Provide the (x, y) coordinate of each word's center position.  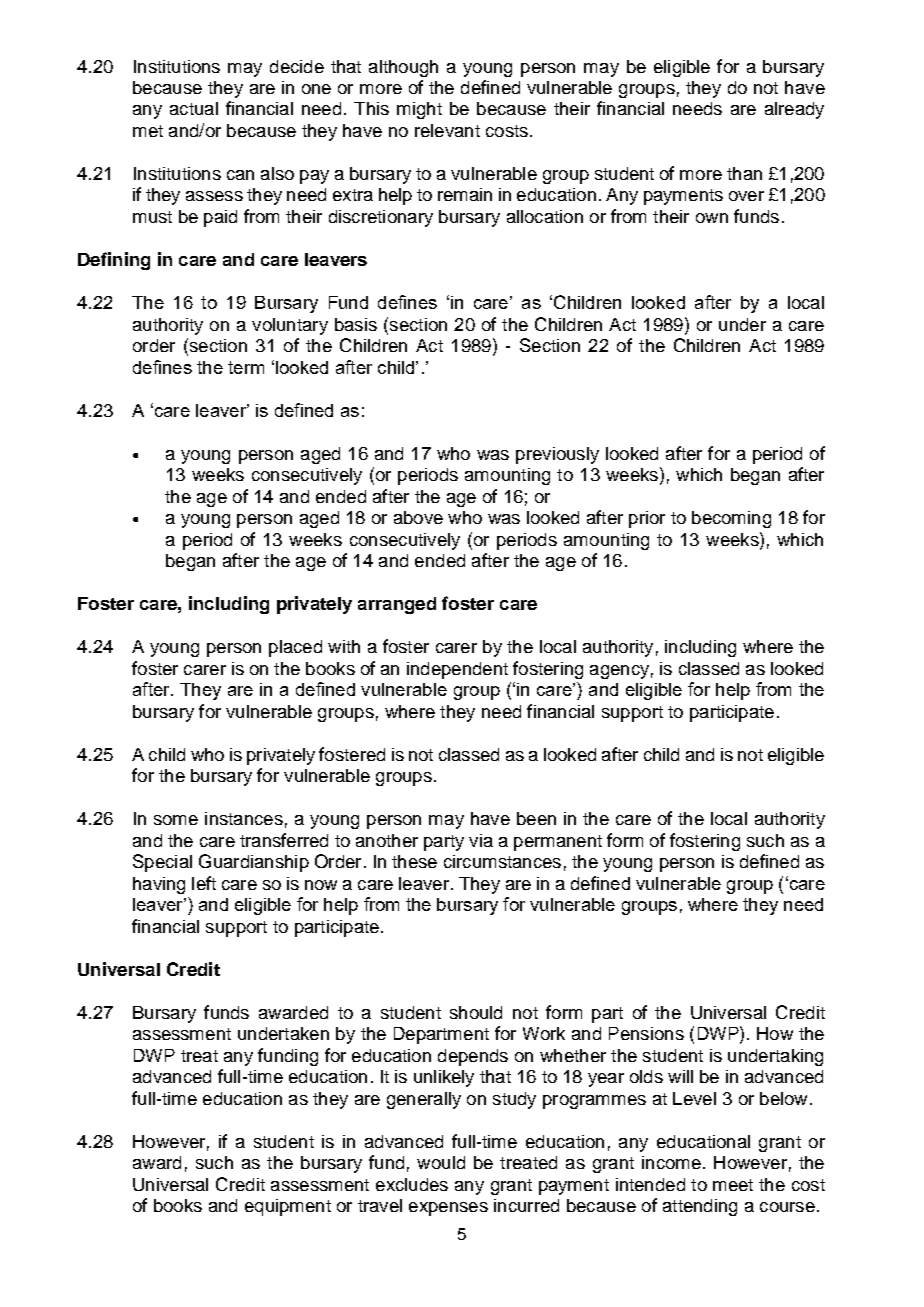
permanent (558, 843)
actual (194, 108)
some (176, 820)
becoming (731, 519)
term (246, 367)
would (441, 1162)
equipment (288, 1207)
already (794, 110)
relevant (447, 130)
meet (733, 1185)
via (481, 840)
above (418, 517)
